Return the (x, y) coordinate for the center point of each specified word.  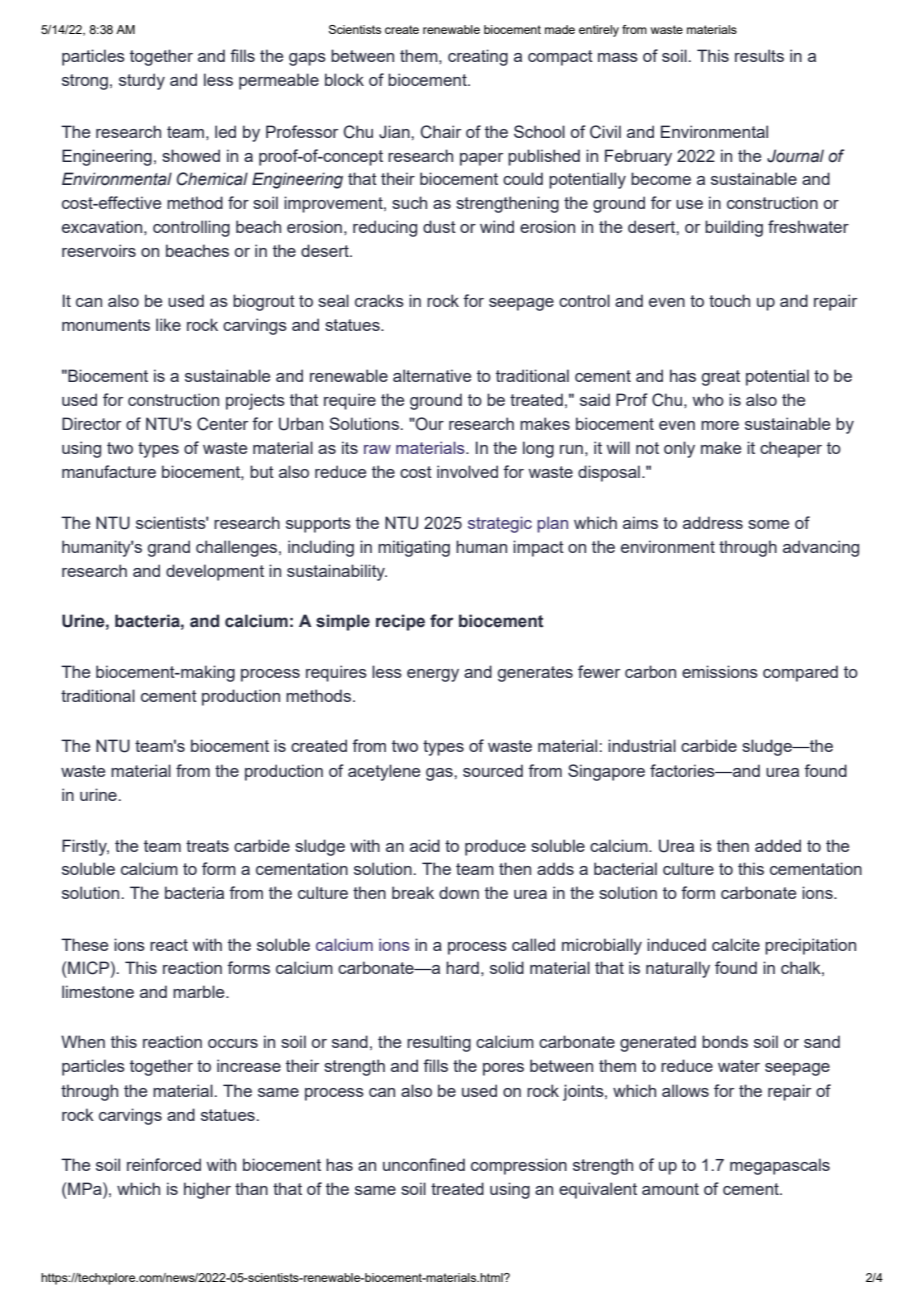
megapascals (780, 1166)
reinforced (164, 1164)
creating (478, 57)
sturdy (142, 81)
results (759, 55)
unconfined (424, 1164)
